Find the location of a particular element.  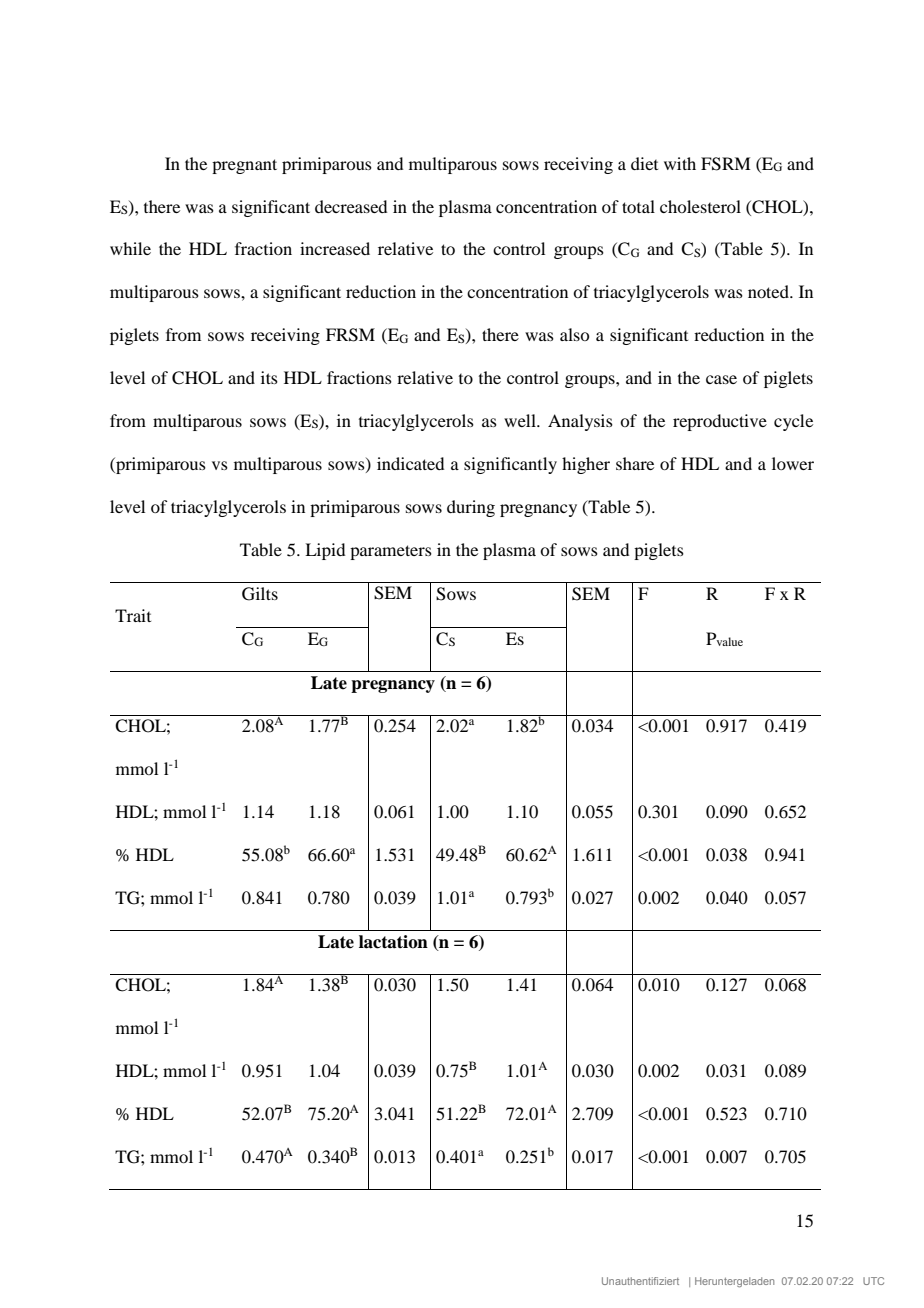

Trait is located at coordinates (133, 615).
